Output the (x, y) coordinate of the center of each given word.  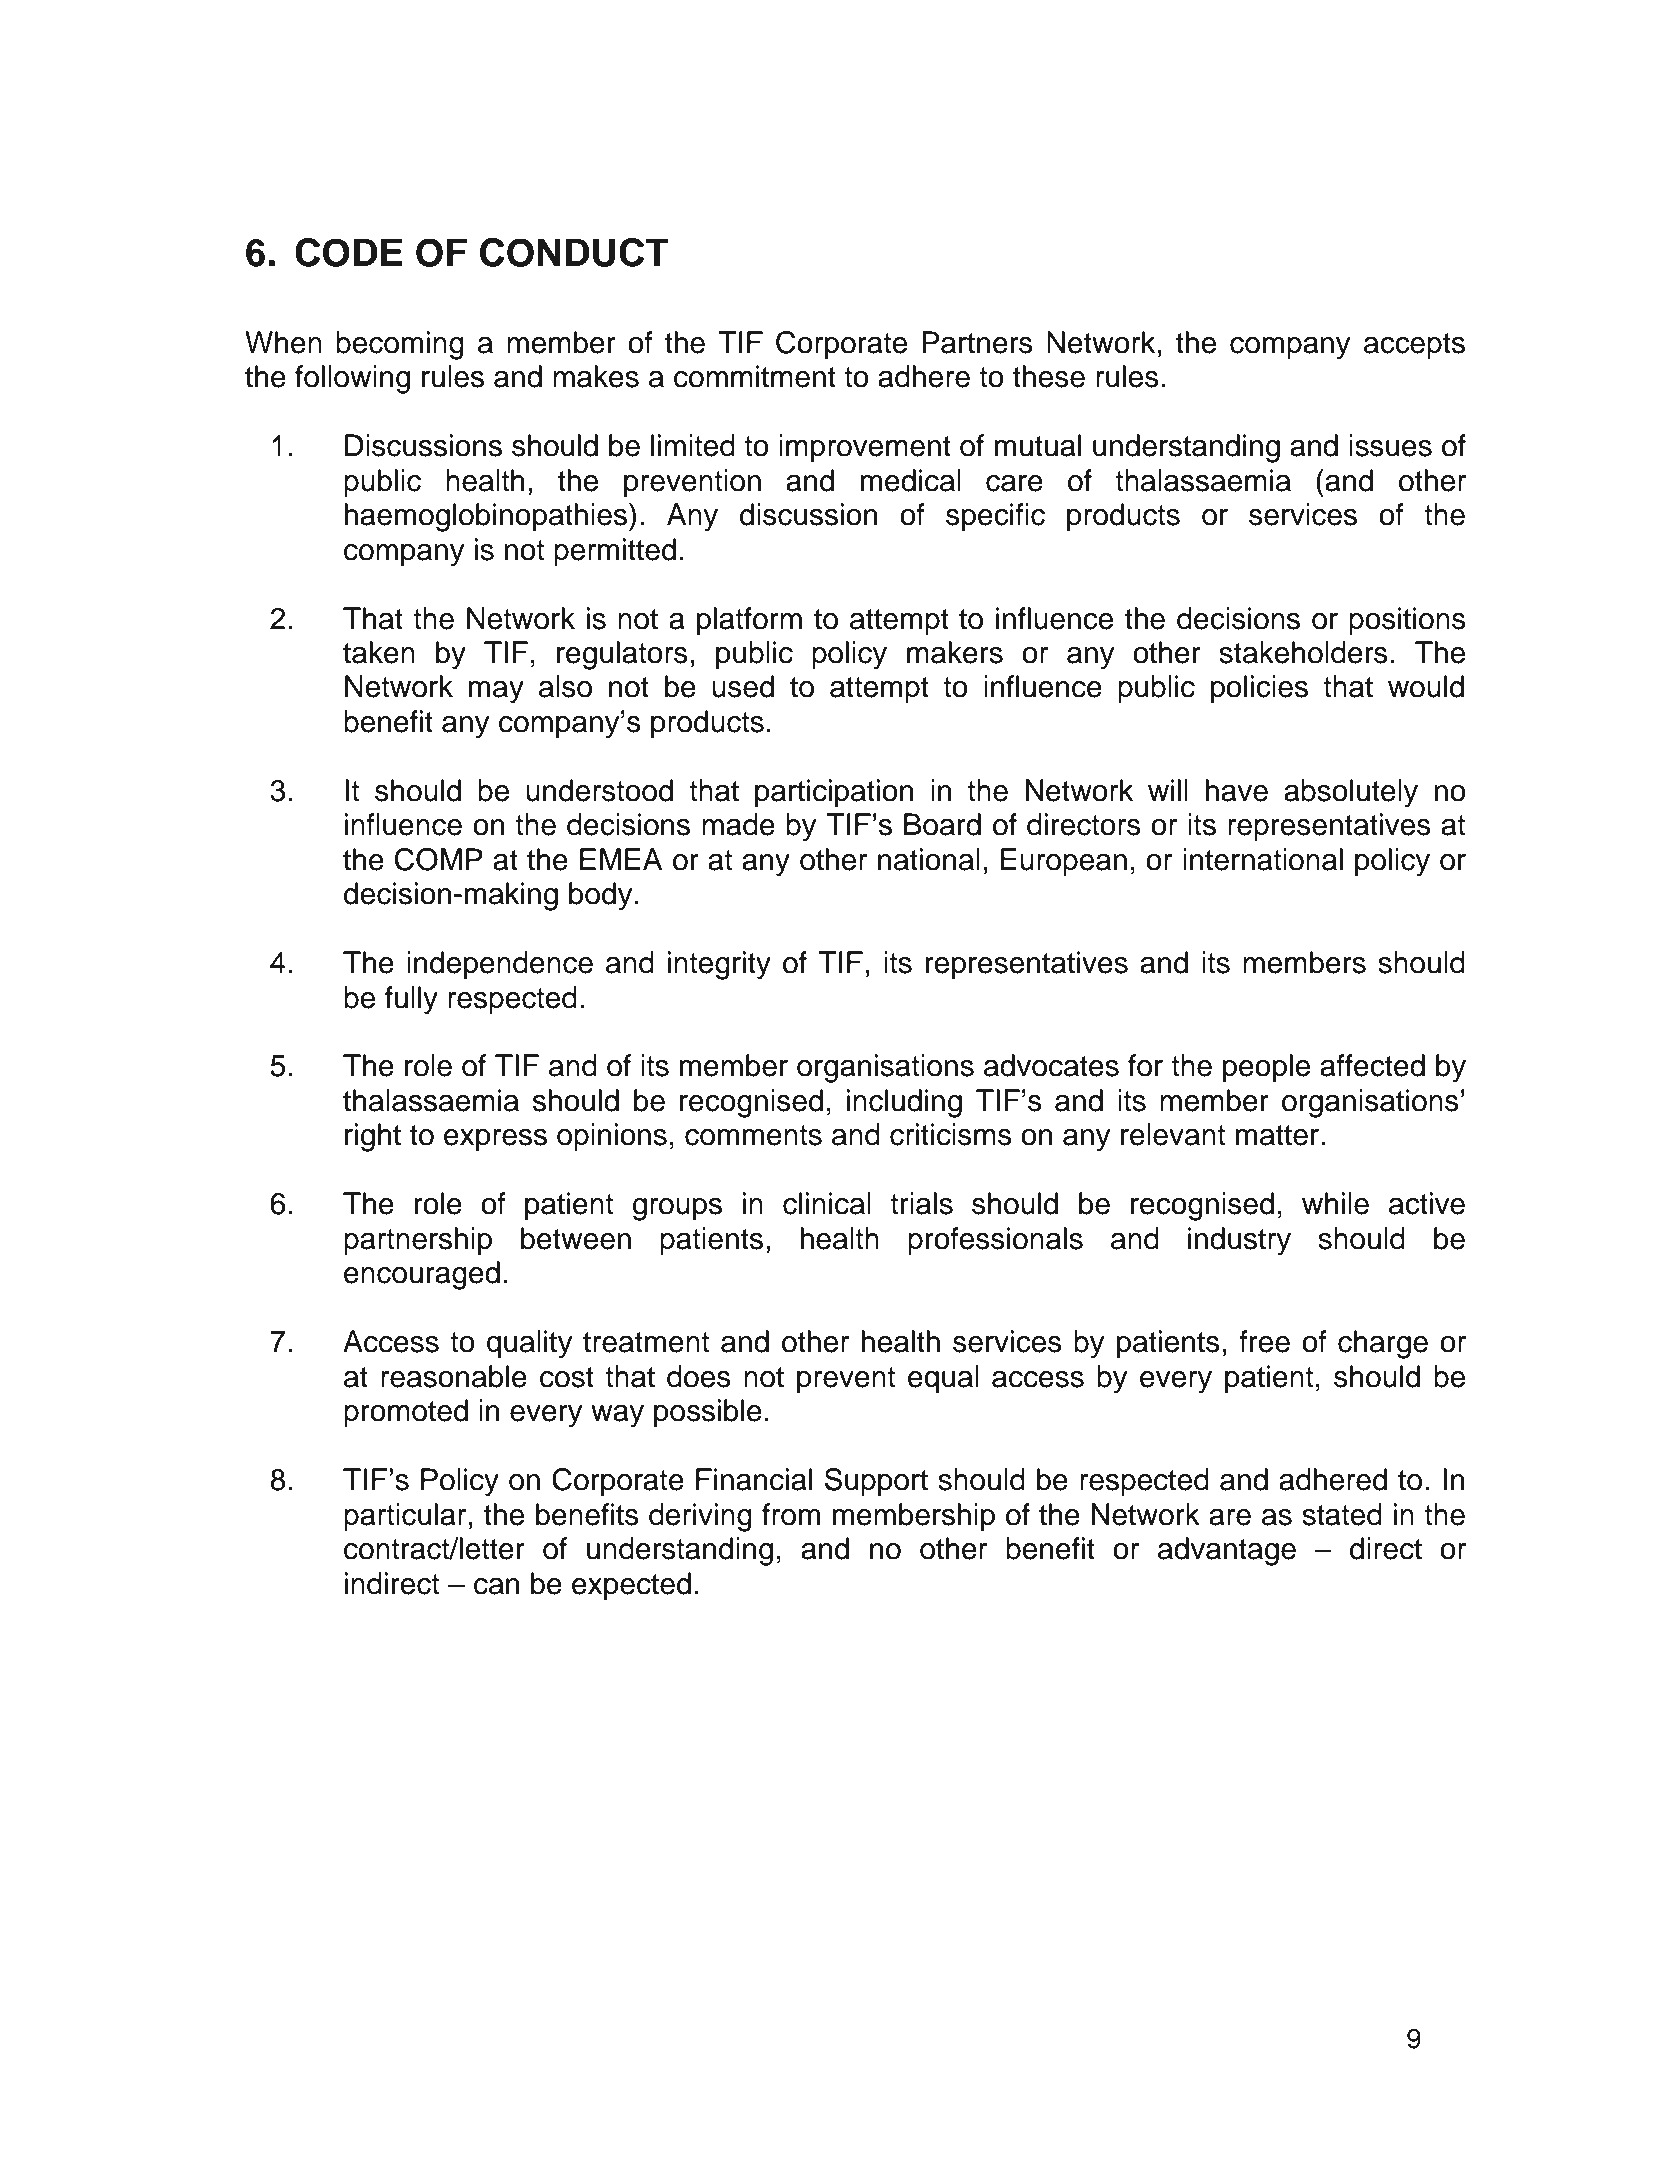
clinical (827, 1203)
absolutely (1351, 793)
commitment (755, 376)
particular (405, 1517)
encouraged (422, 1275)
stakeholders (1303, 652)
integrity (719, 965)
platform (749, 621)
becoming (400, 345)
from (791, 1514)
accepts (1414, 346)
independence (500, 965)
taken (379, 652)
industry (1239, 1241)
